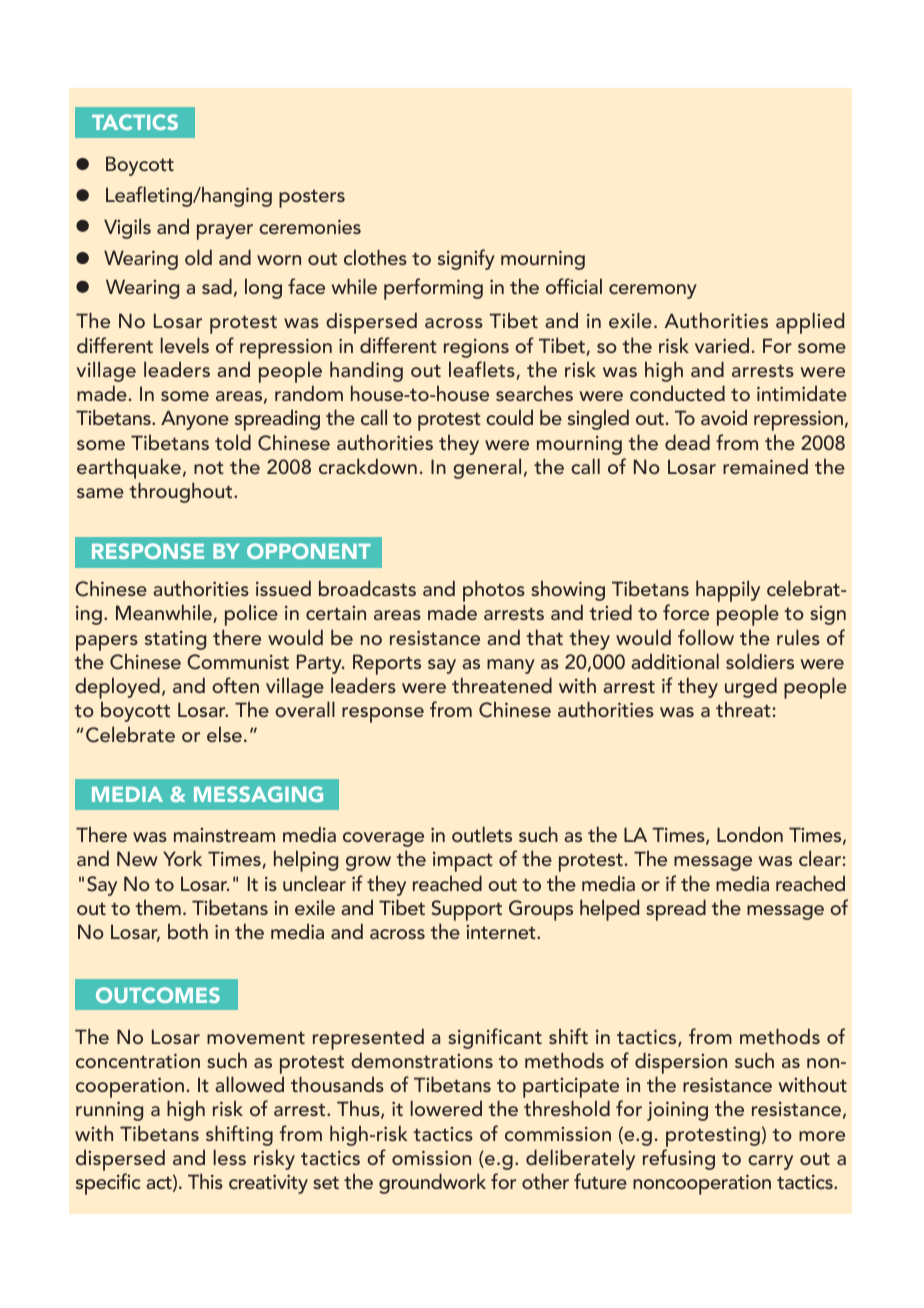 This screenshot has height=1308, width=924. I want to click on photos, so click(494, 592).
